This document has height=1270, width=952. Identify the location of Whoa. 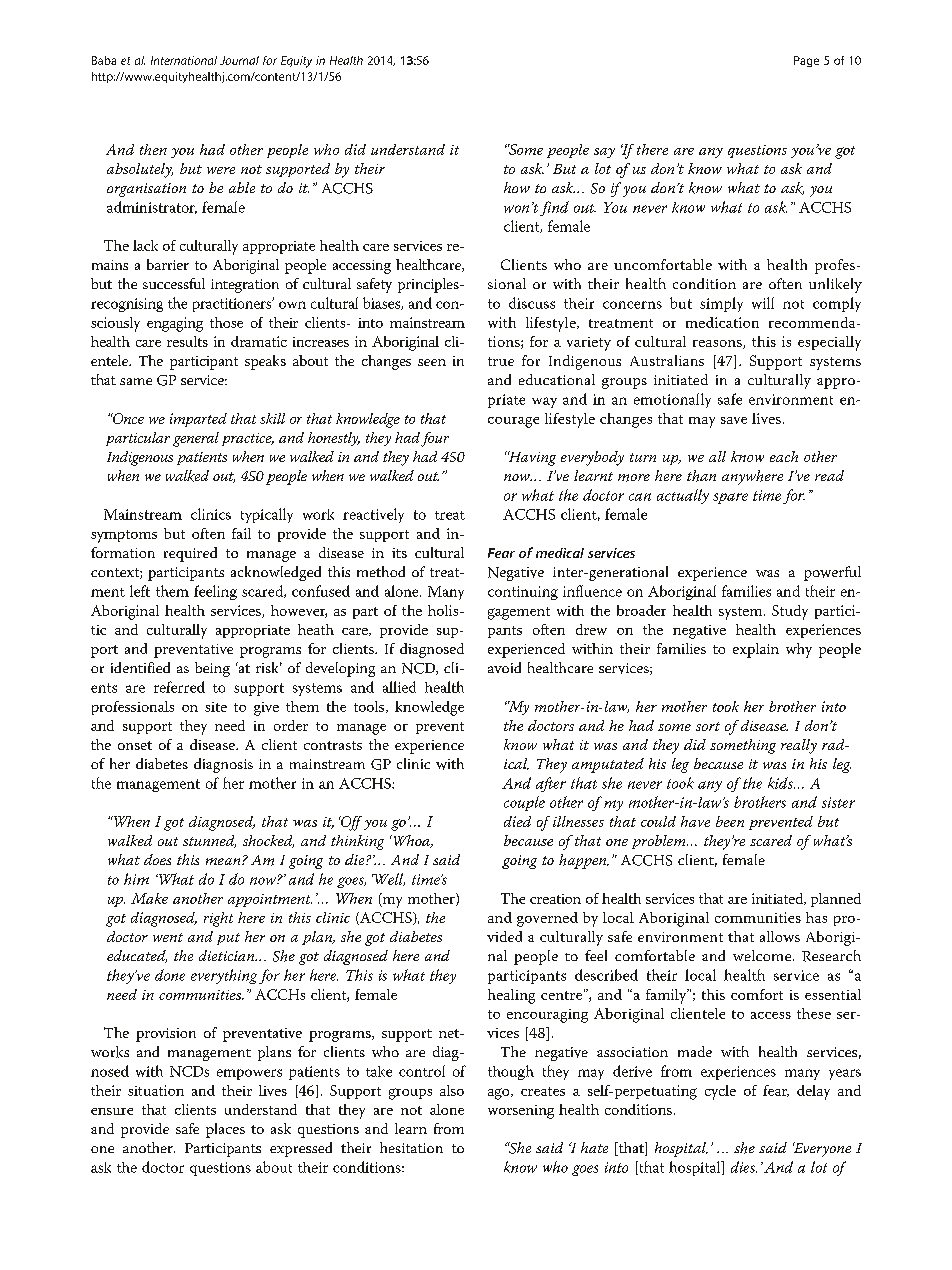
(411, 841).
